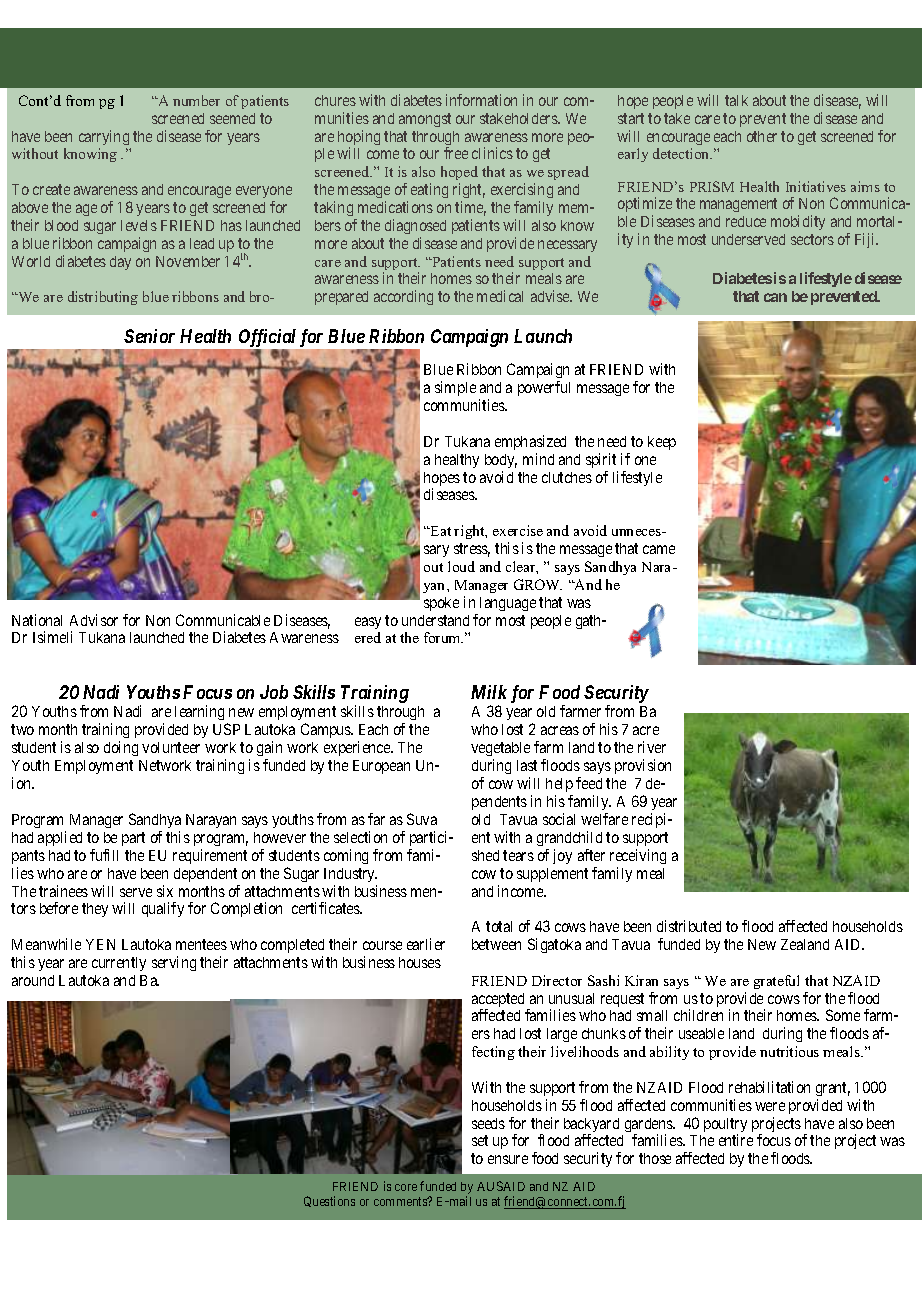 The height and width of the screenshot is (1308, 924). I want to click on Advisor, so click(94, 620).
